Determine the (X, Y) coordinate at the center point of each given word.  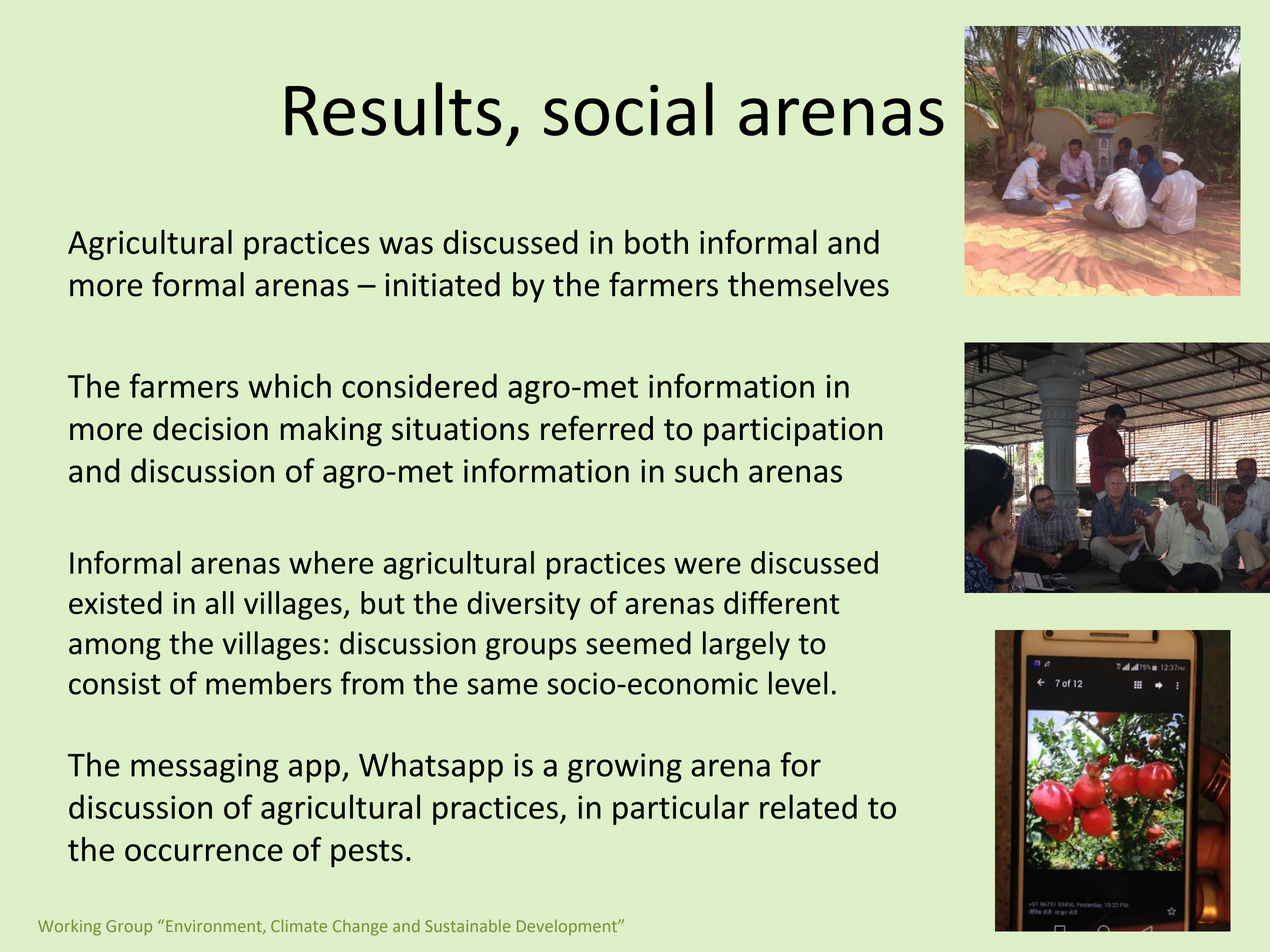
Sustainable (467, 925)
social (628, 109)
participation (793, 432)
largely (746, 645)
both (656, 241)
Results (393, 109)
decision (210, 428)
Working (69, 927)
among (115, 649)
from (372, 683)
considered (419, 385)
